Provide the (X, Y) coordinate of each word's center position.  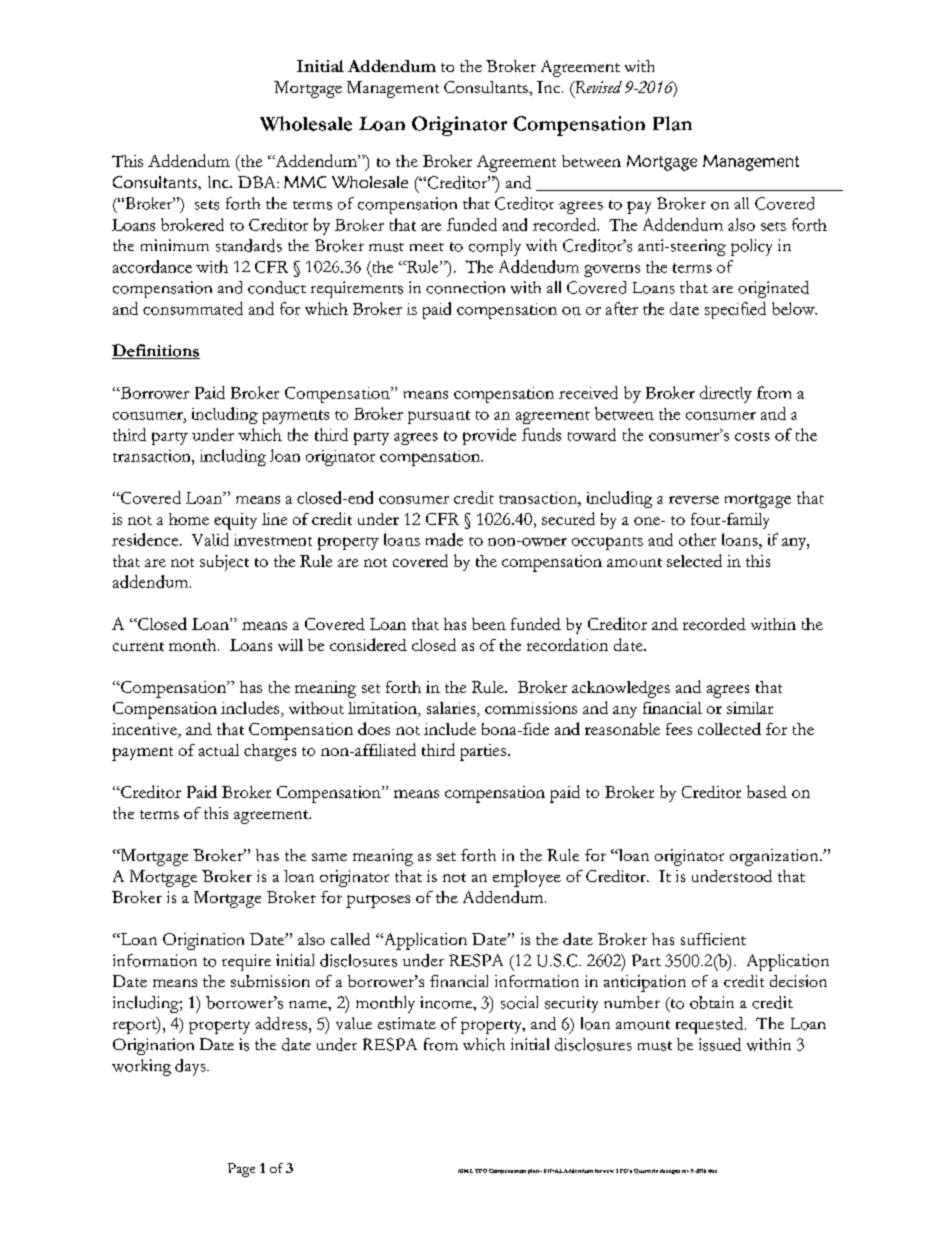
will (290, 645)
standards (249, 245)
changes (670, 1171)
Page (241, 1170)
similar (750, 708)
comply (495, 247)
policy (751, 247)
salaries (452, 709)
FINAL (552, 1171)
